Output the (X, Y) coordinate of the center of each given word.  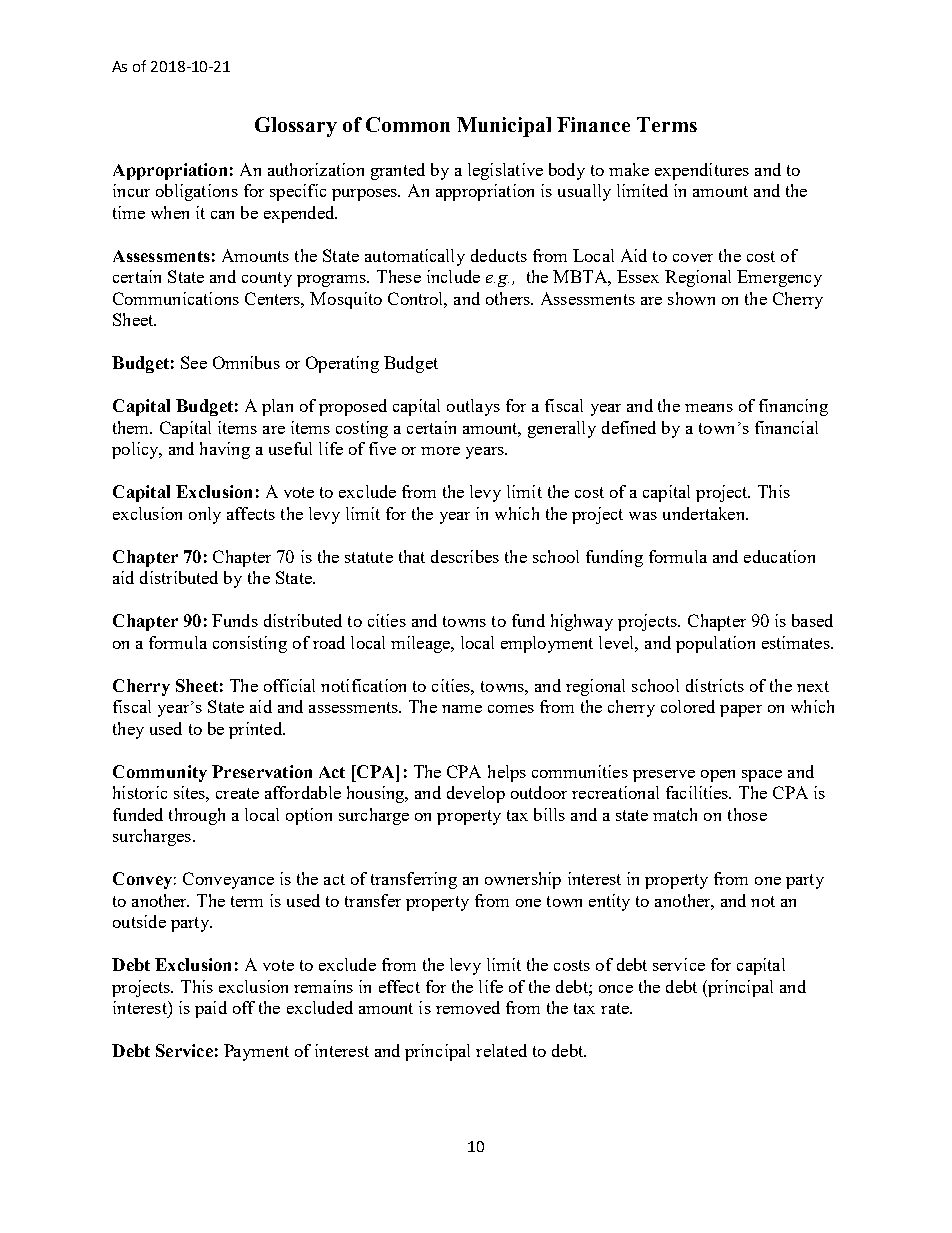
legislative (505, 171)
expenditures (702, 171)
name (462, 709)
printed (256, 730)
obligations (197, 192)
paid (211, 1009)
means (709, 408)
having (225, 450)
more (440, 451)
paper (741, 711)
